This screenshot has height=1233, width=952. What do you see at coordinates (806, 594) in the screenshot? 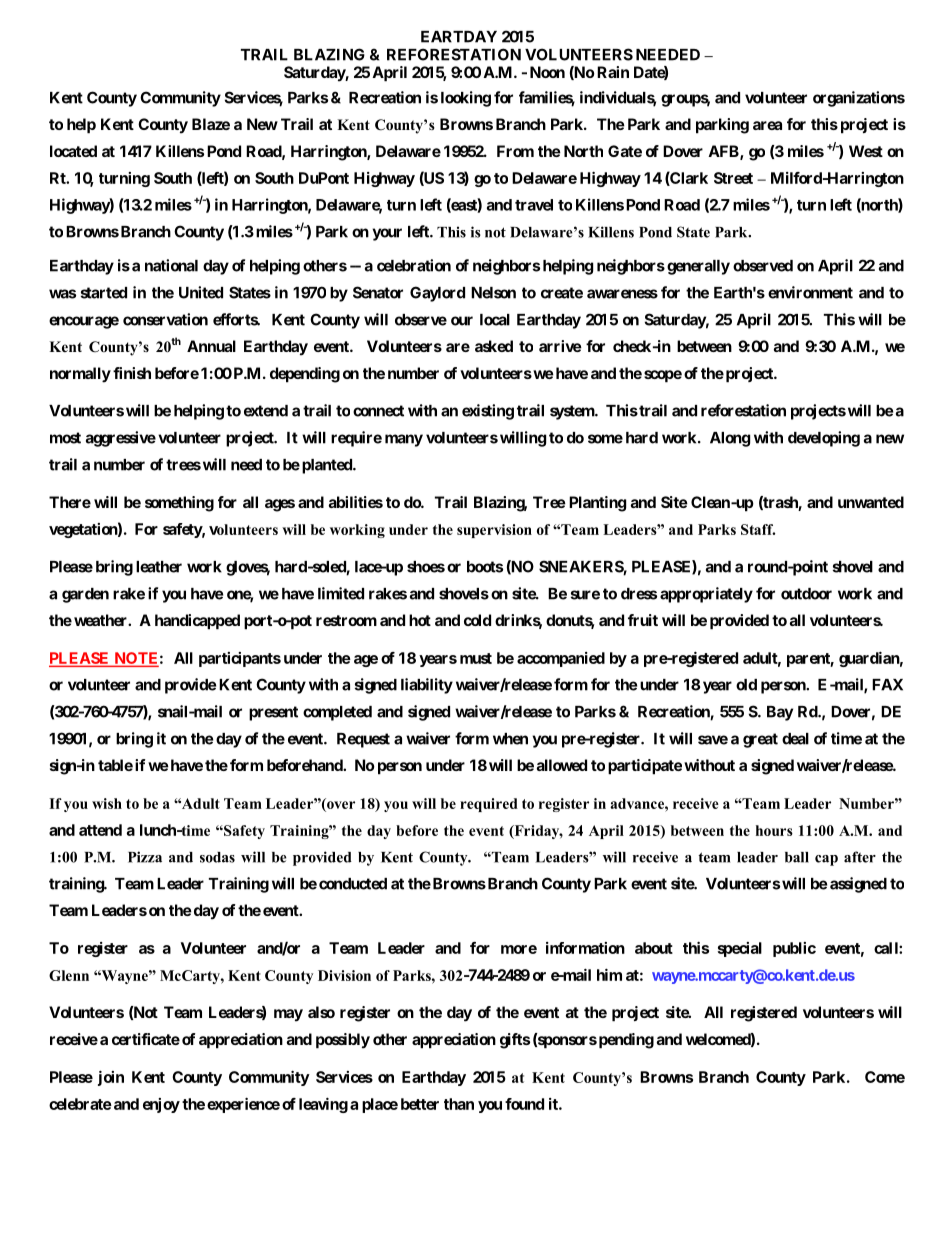
I see `outdoor` at bounding box center [806, 594].
